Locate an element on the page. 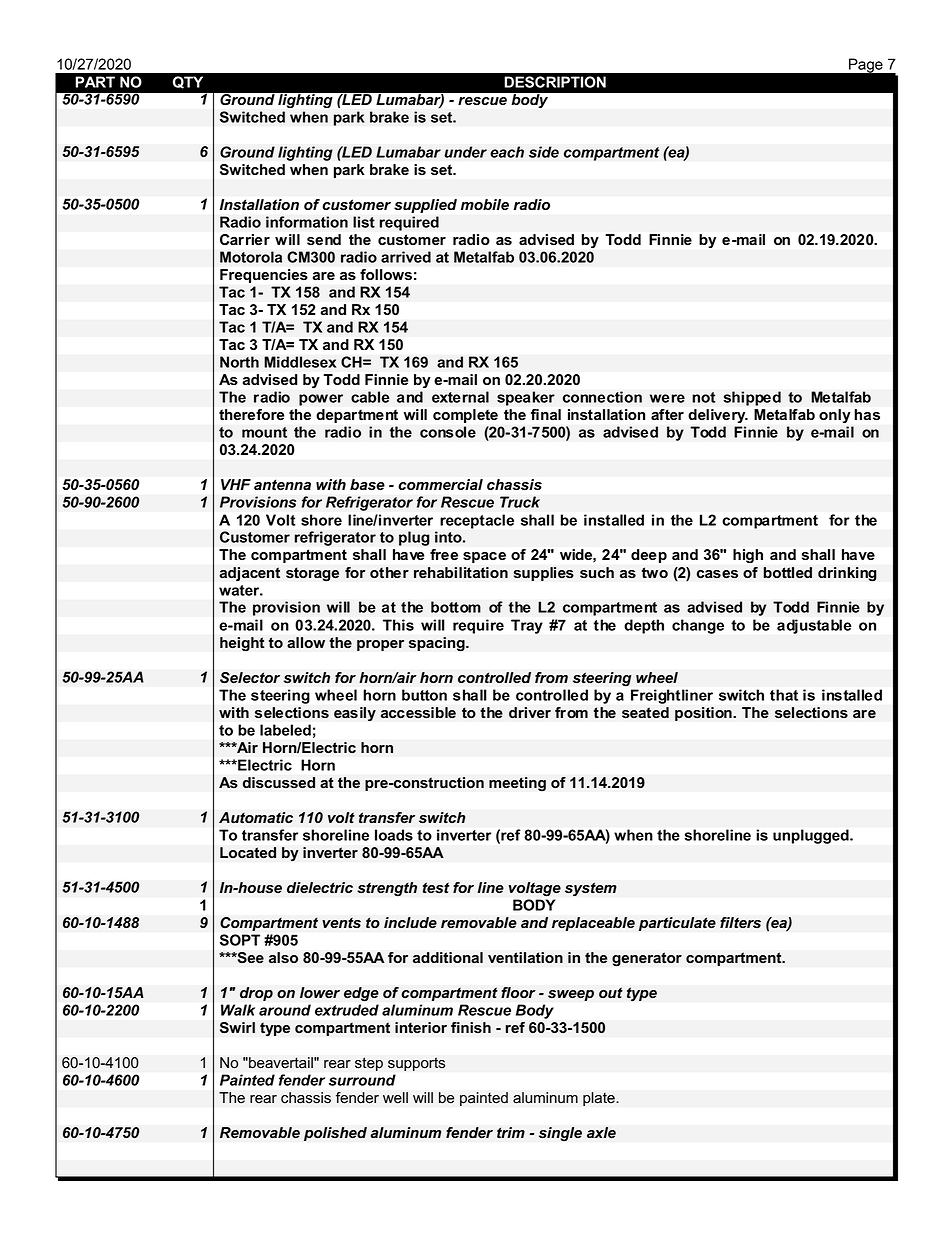 This page has height=1233, width=952. adjacent is located at coordinates (249, 574).
